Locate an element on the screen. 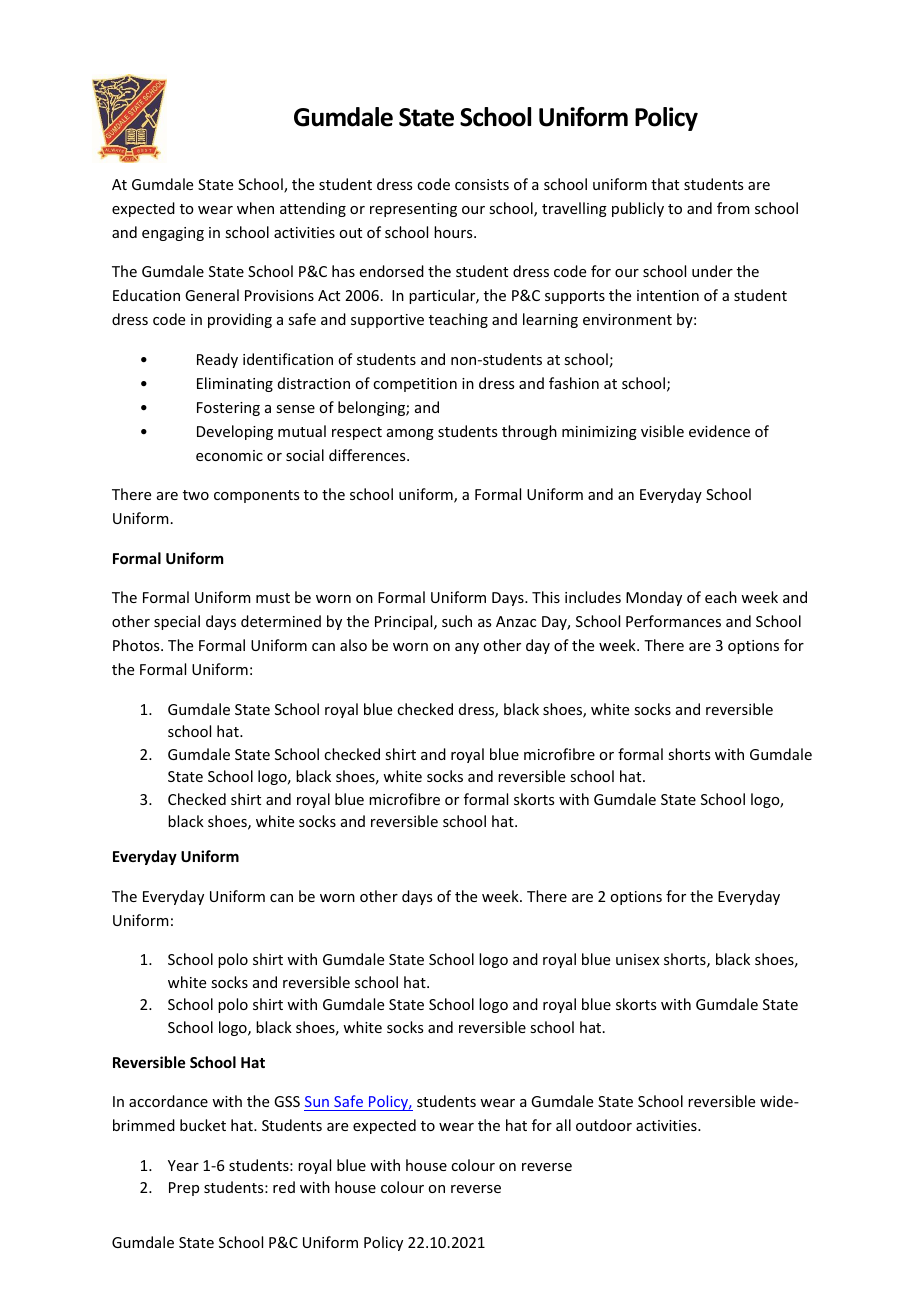 This screenshot has height=1308, width=924. outdoor is located at coordinates (604, 1125).
